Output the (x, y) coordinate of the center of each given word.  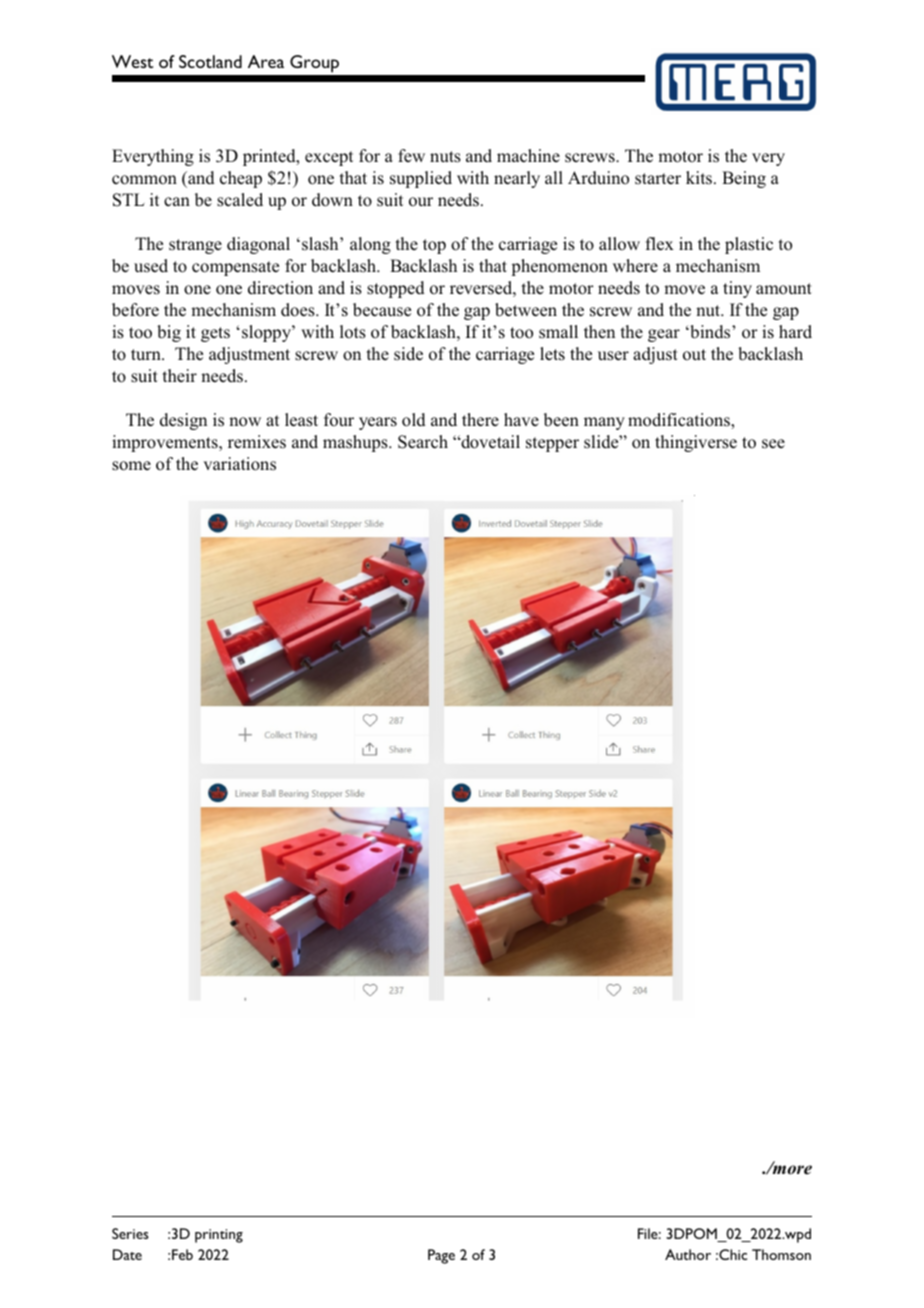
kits (700, 177)
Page (441, 1256)
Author (688, 1254)
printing (219, 1236)
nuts (445, 157)
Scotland (210, 61)
